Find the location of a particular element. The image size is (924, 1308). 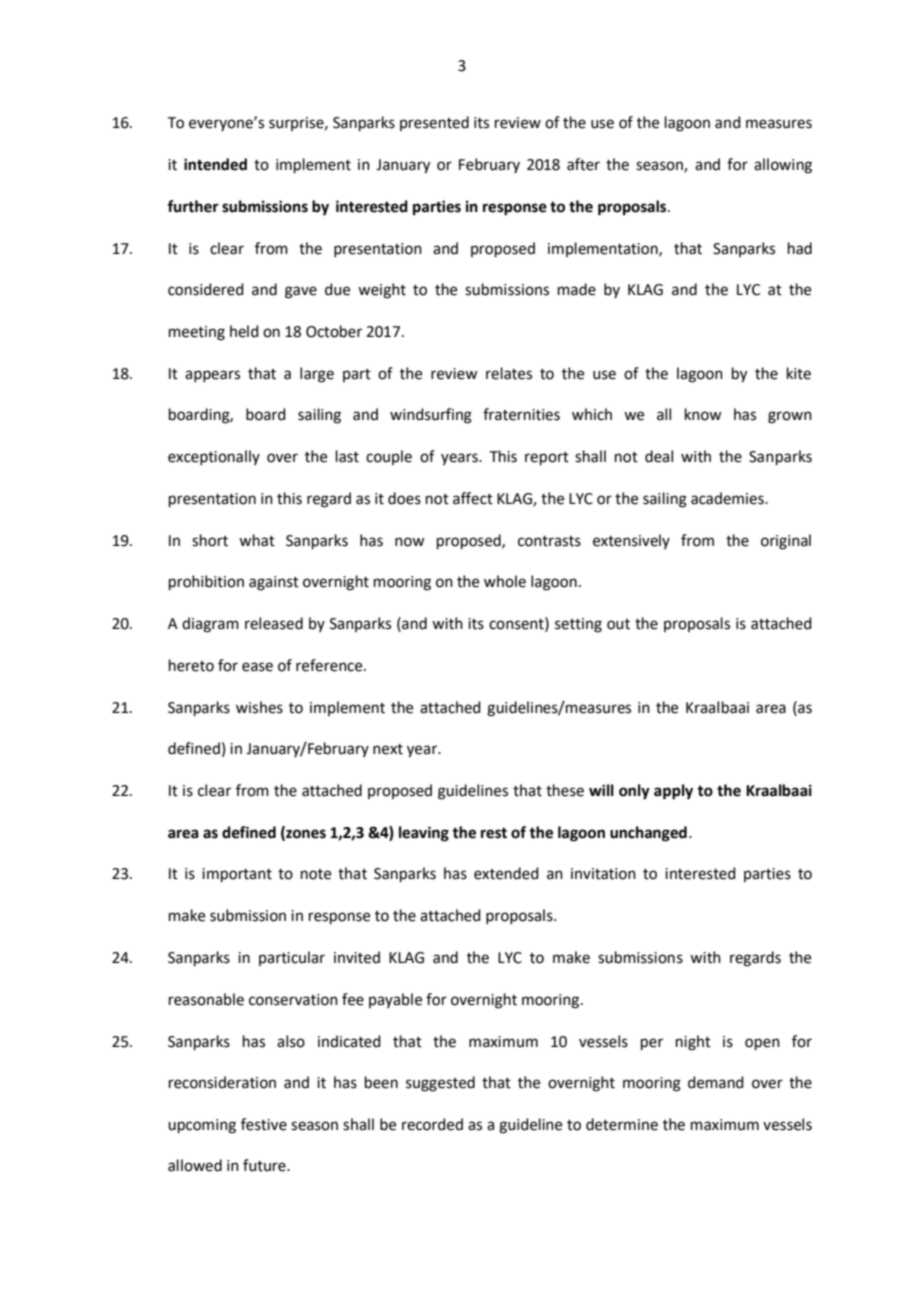

these is located at coordinates (565, 790).
